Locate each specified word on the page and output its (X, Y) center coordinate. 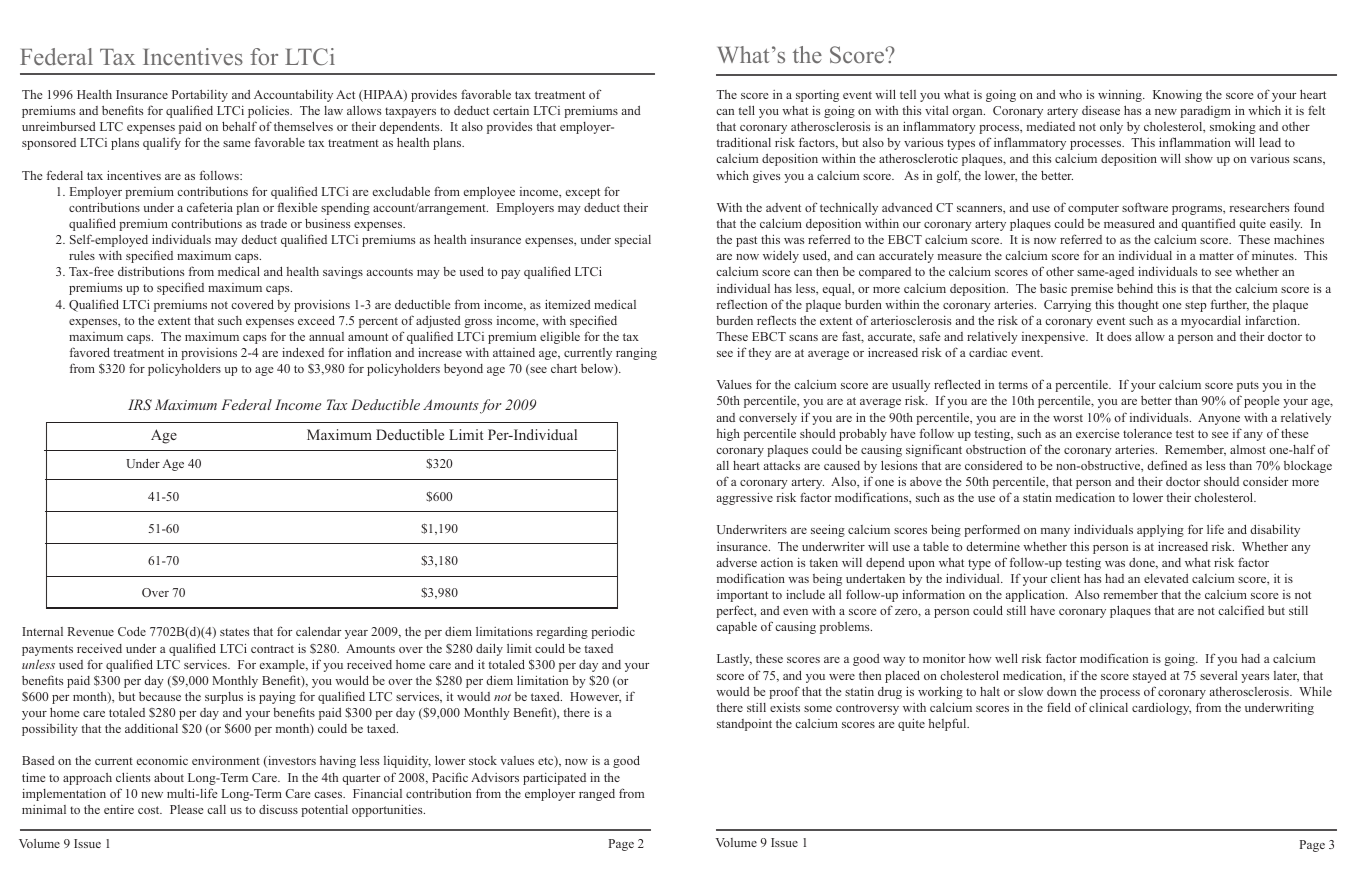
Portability (200, 95)
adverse (737, 562)
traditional (743, 142)
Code (132, 631)
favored (89, 352)
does (1119, 336)
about (169, 777)
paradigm (1205, 112)
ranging (636, 354)
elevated (1166, 578)
